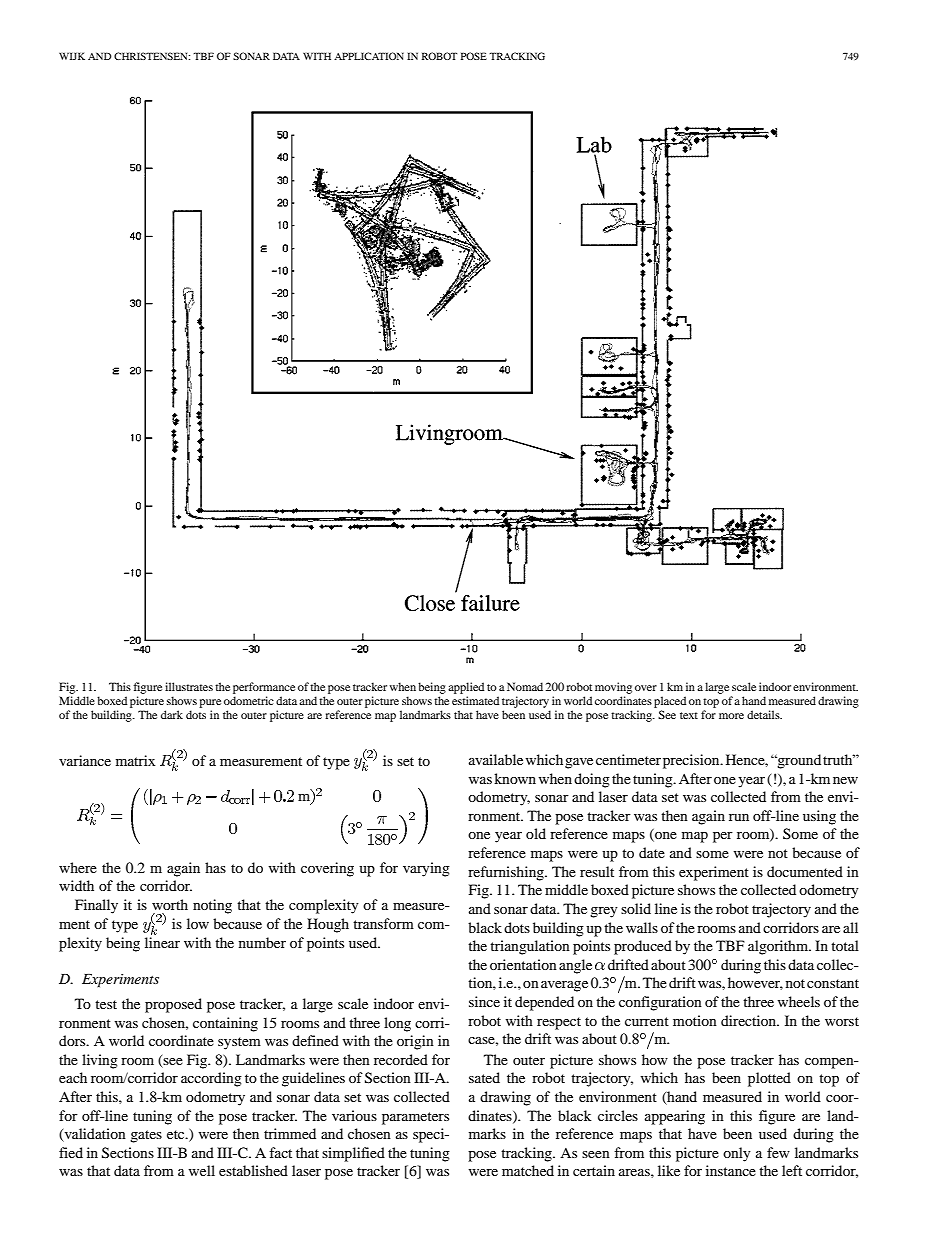 The height and width of the screenshot is (1233, 952). Describe the element at coordinates (670, 702) in the screenshot. I see `placed` at that location.
